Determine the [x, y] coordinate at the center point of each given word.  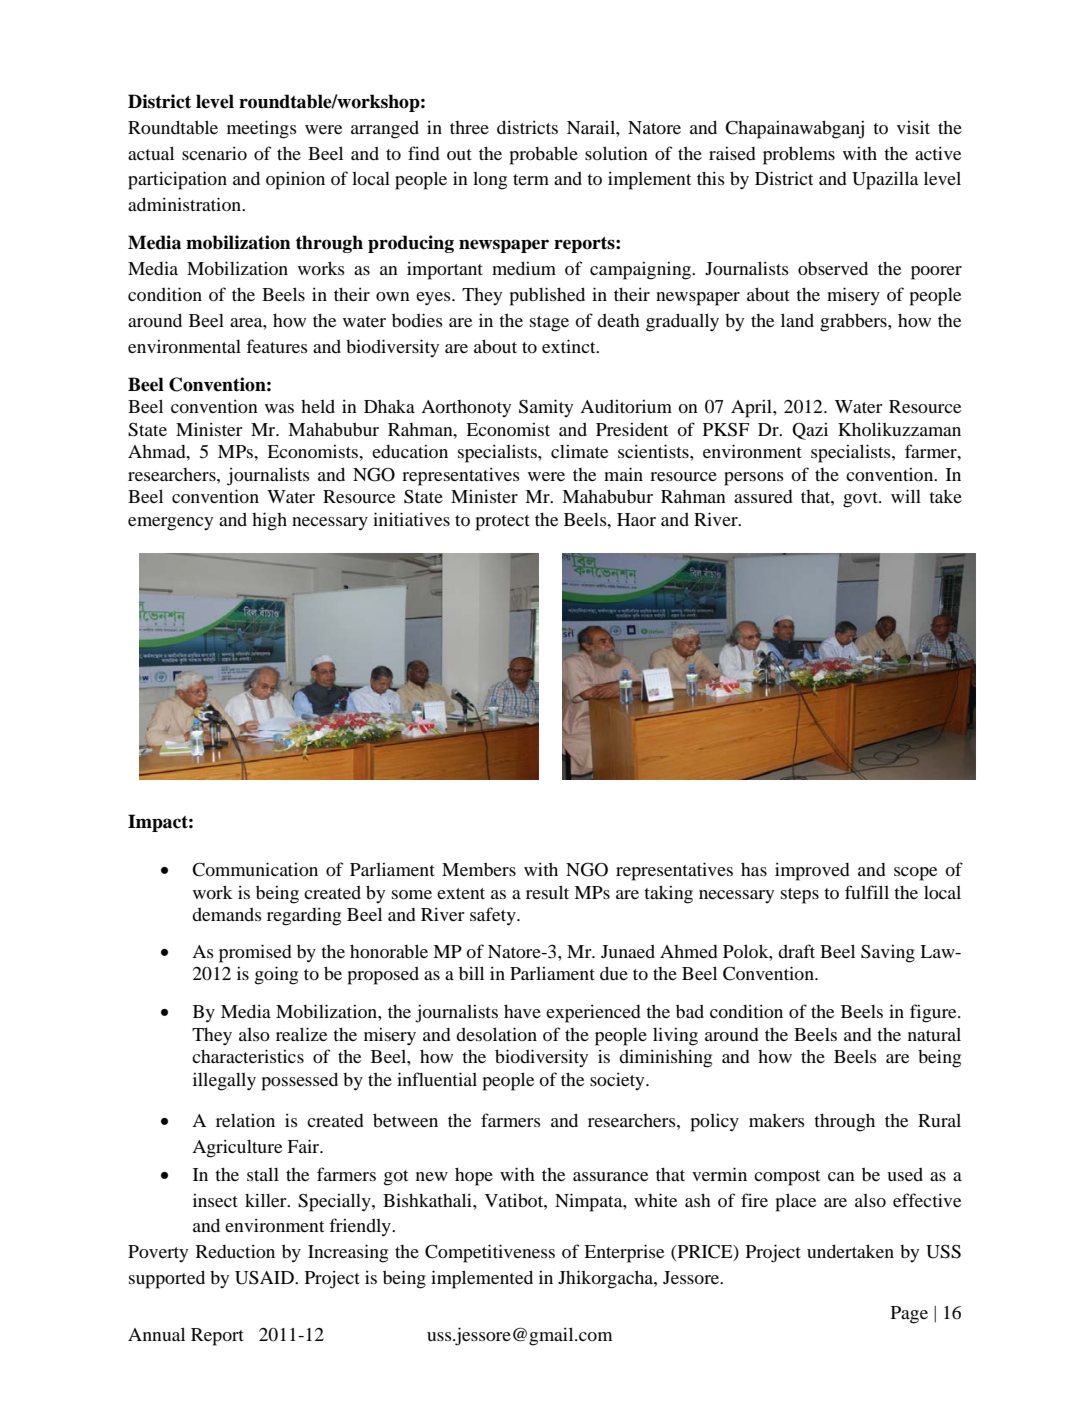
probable [544, 155]
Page [909, 1315]
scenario [214, 153]
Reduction [235, 1251]
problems [799, 155]
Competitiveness [490, 1253]
